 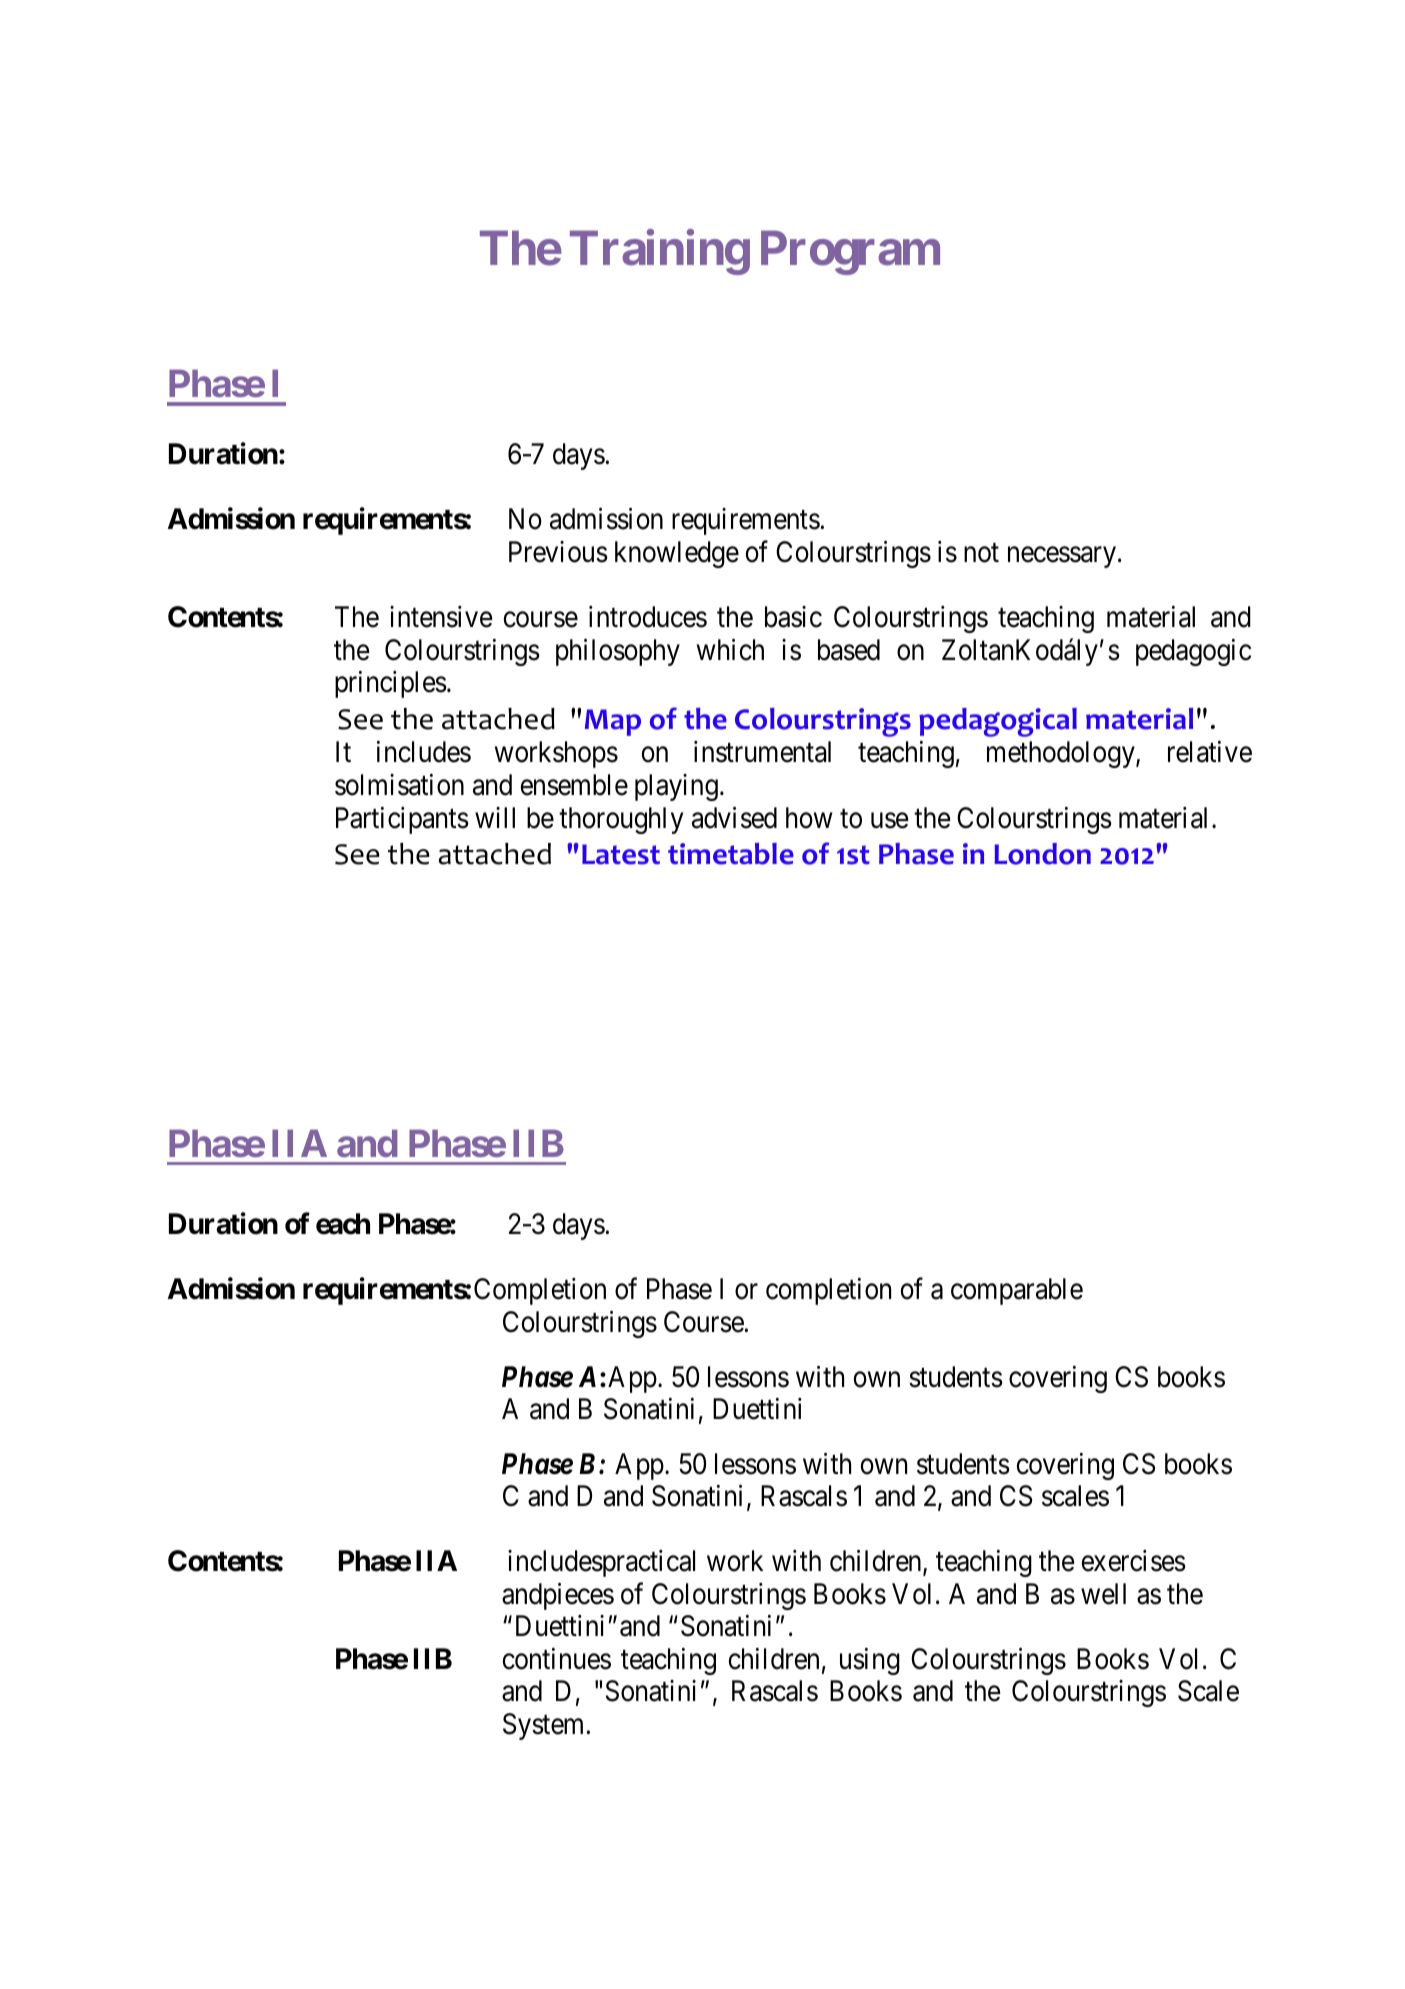 I want to click on System, so click(x=543, y=1726).
